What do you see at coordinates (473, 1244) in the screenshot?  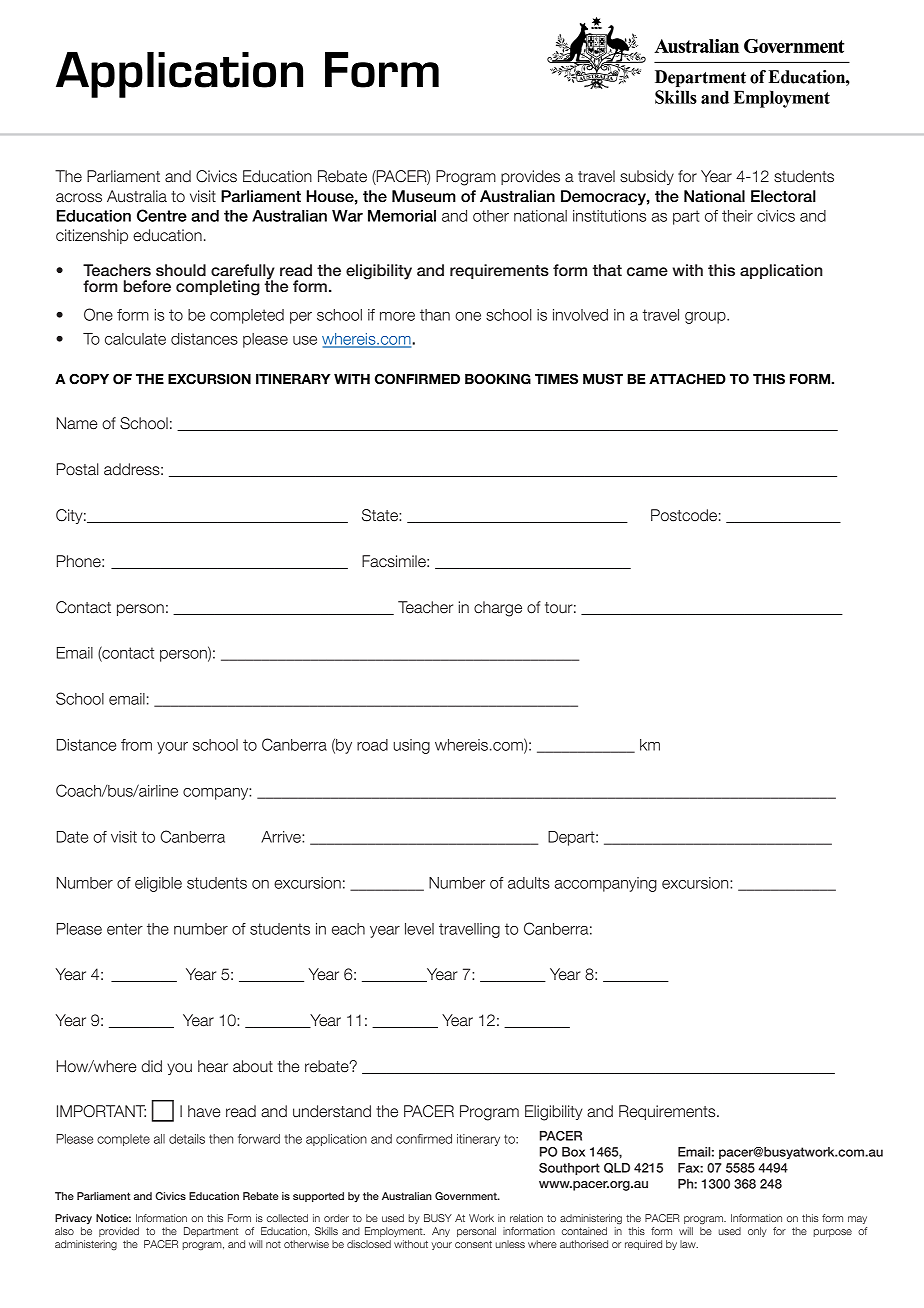 I see `consent` at bounding box center [473, 1244].
